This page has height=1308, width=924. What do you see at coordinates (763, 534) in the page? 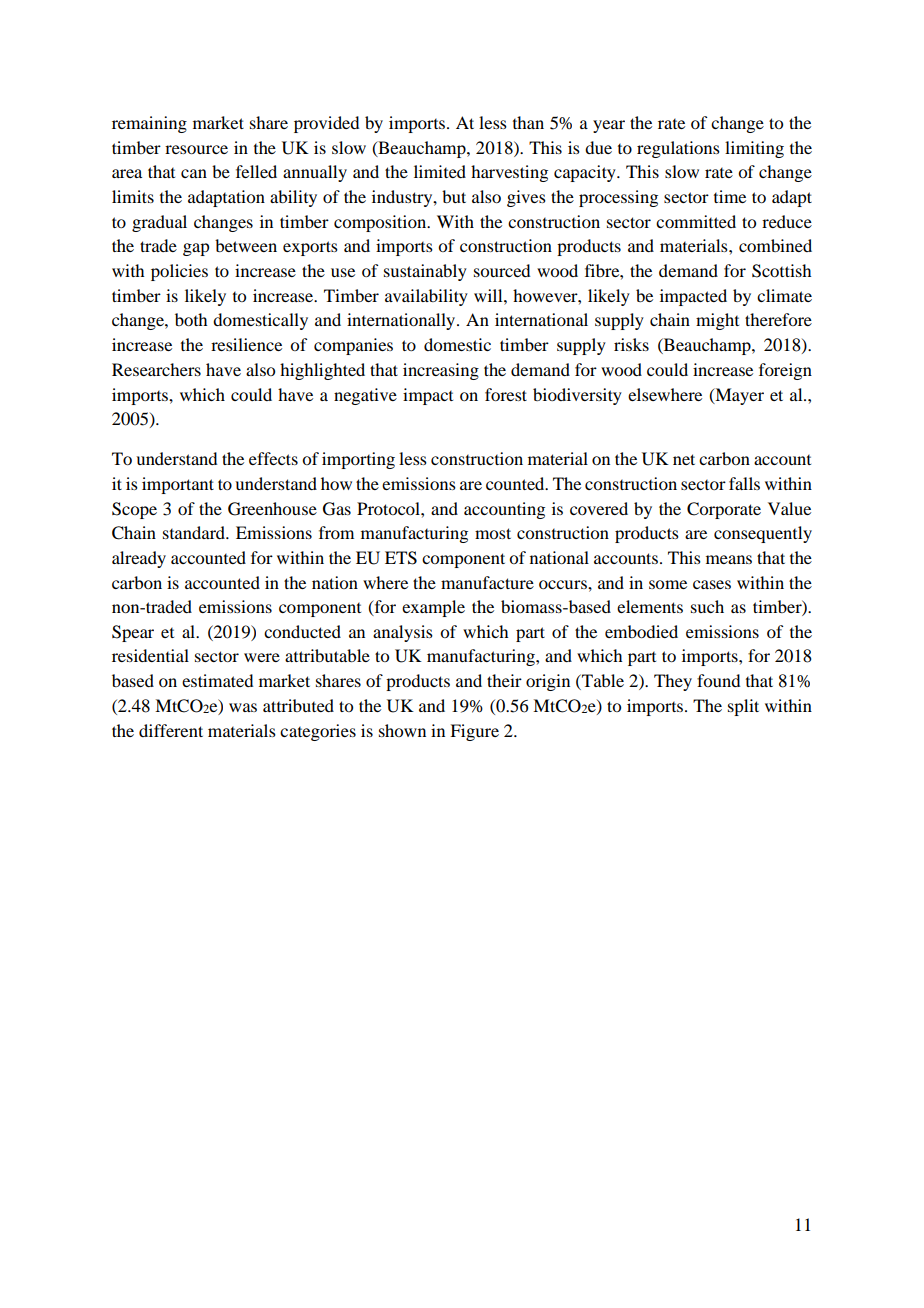
I see `consequently` at bounding box center [763, 534].
